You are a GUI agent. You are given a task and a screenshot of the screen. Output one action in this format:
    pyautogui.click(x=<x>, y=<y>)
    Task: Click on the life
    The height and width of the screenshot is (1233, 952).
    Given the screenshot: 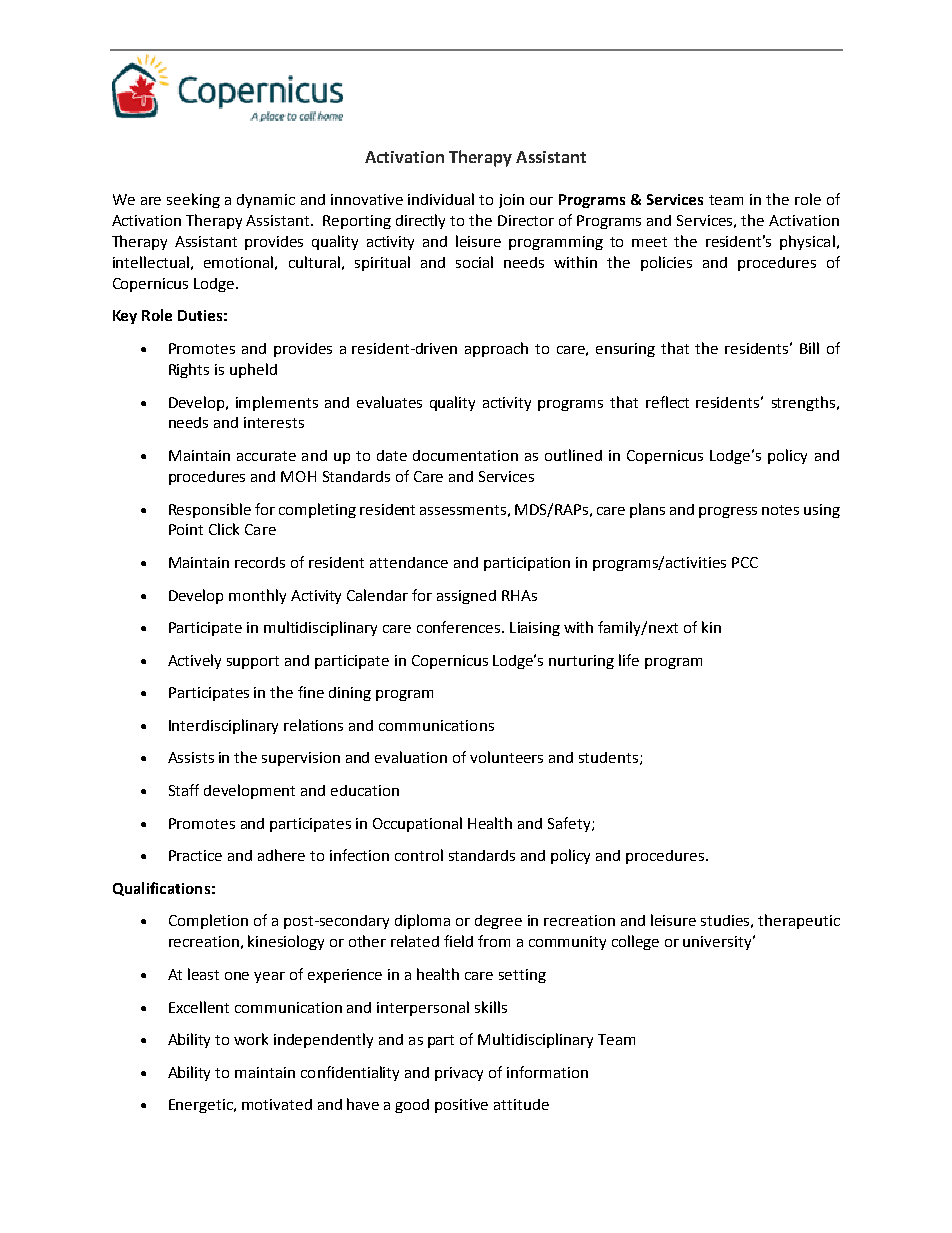 What is the action you would take?
    pyautogui.click(x=629, y=660)
